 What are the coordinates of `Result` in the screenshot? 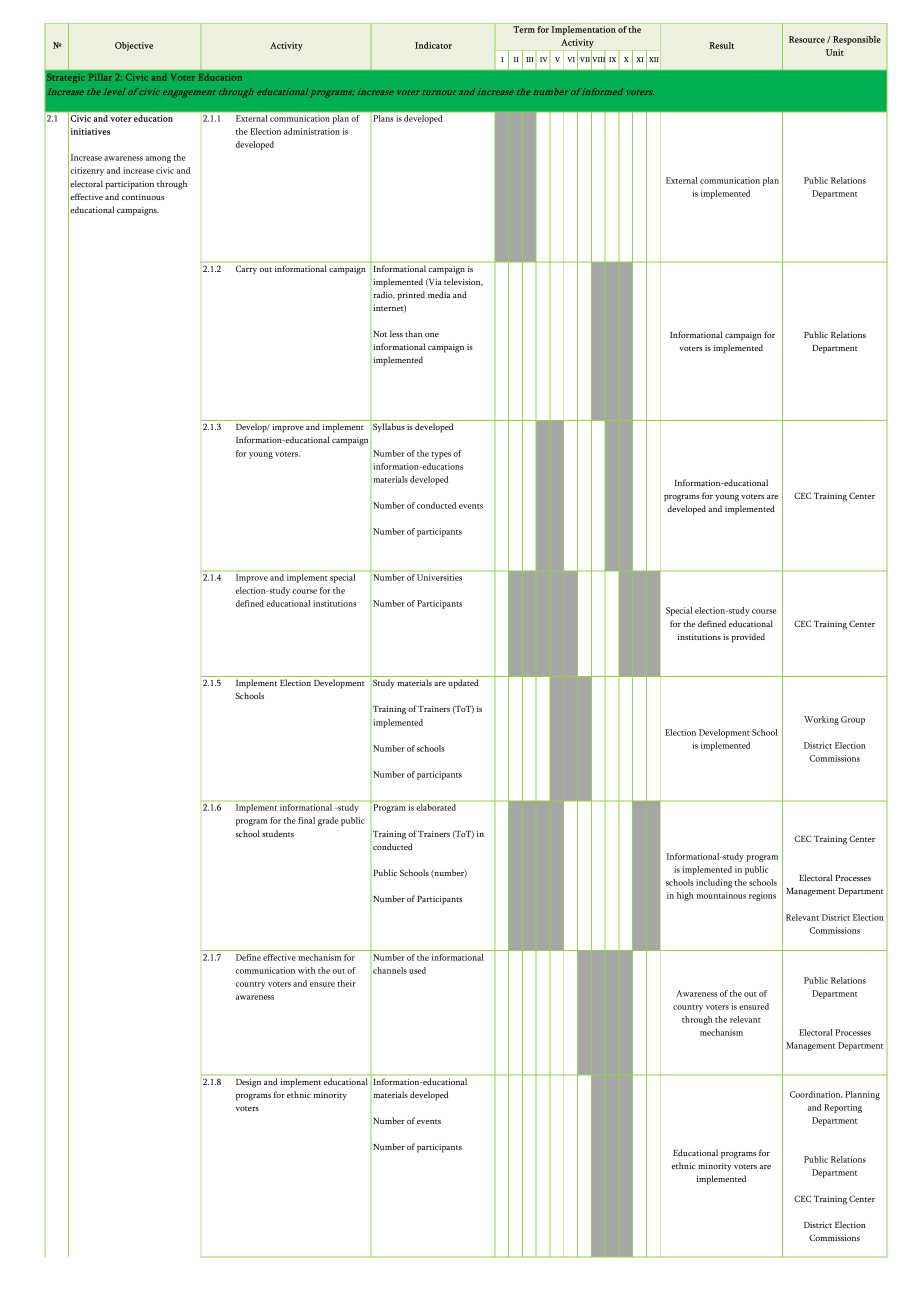 It's located at (721, 45).
